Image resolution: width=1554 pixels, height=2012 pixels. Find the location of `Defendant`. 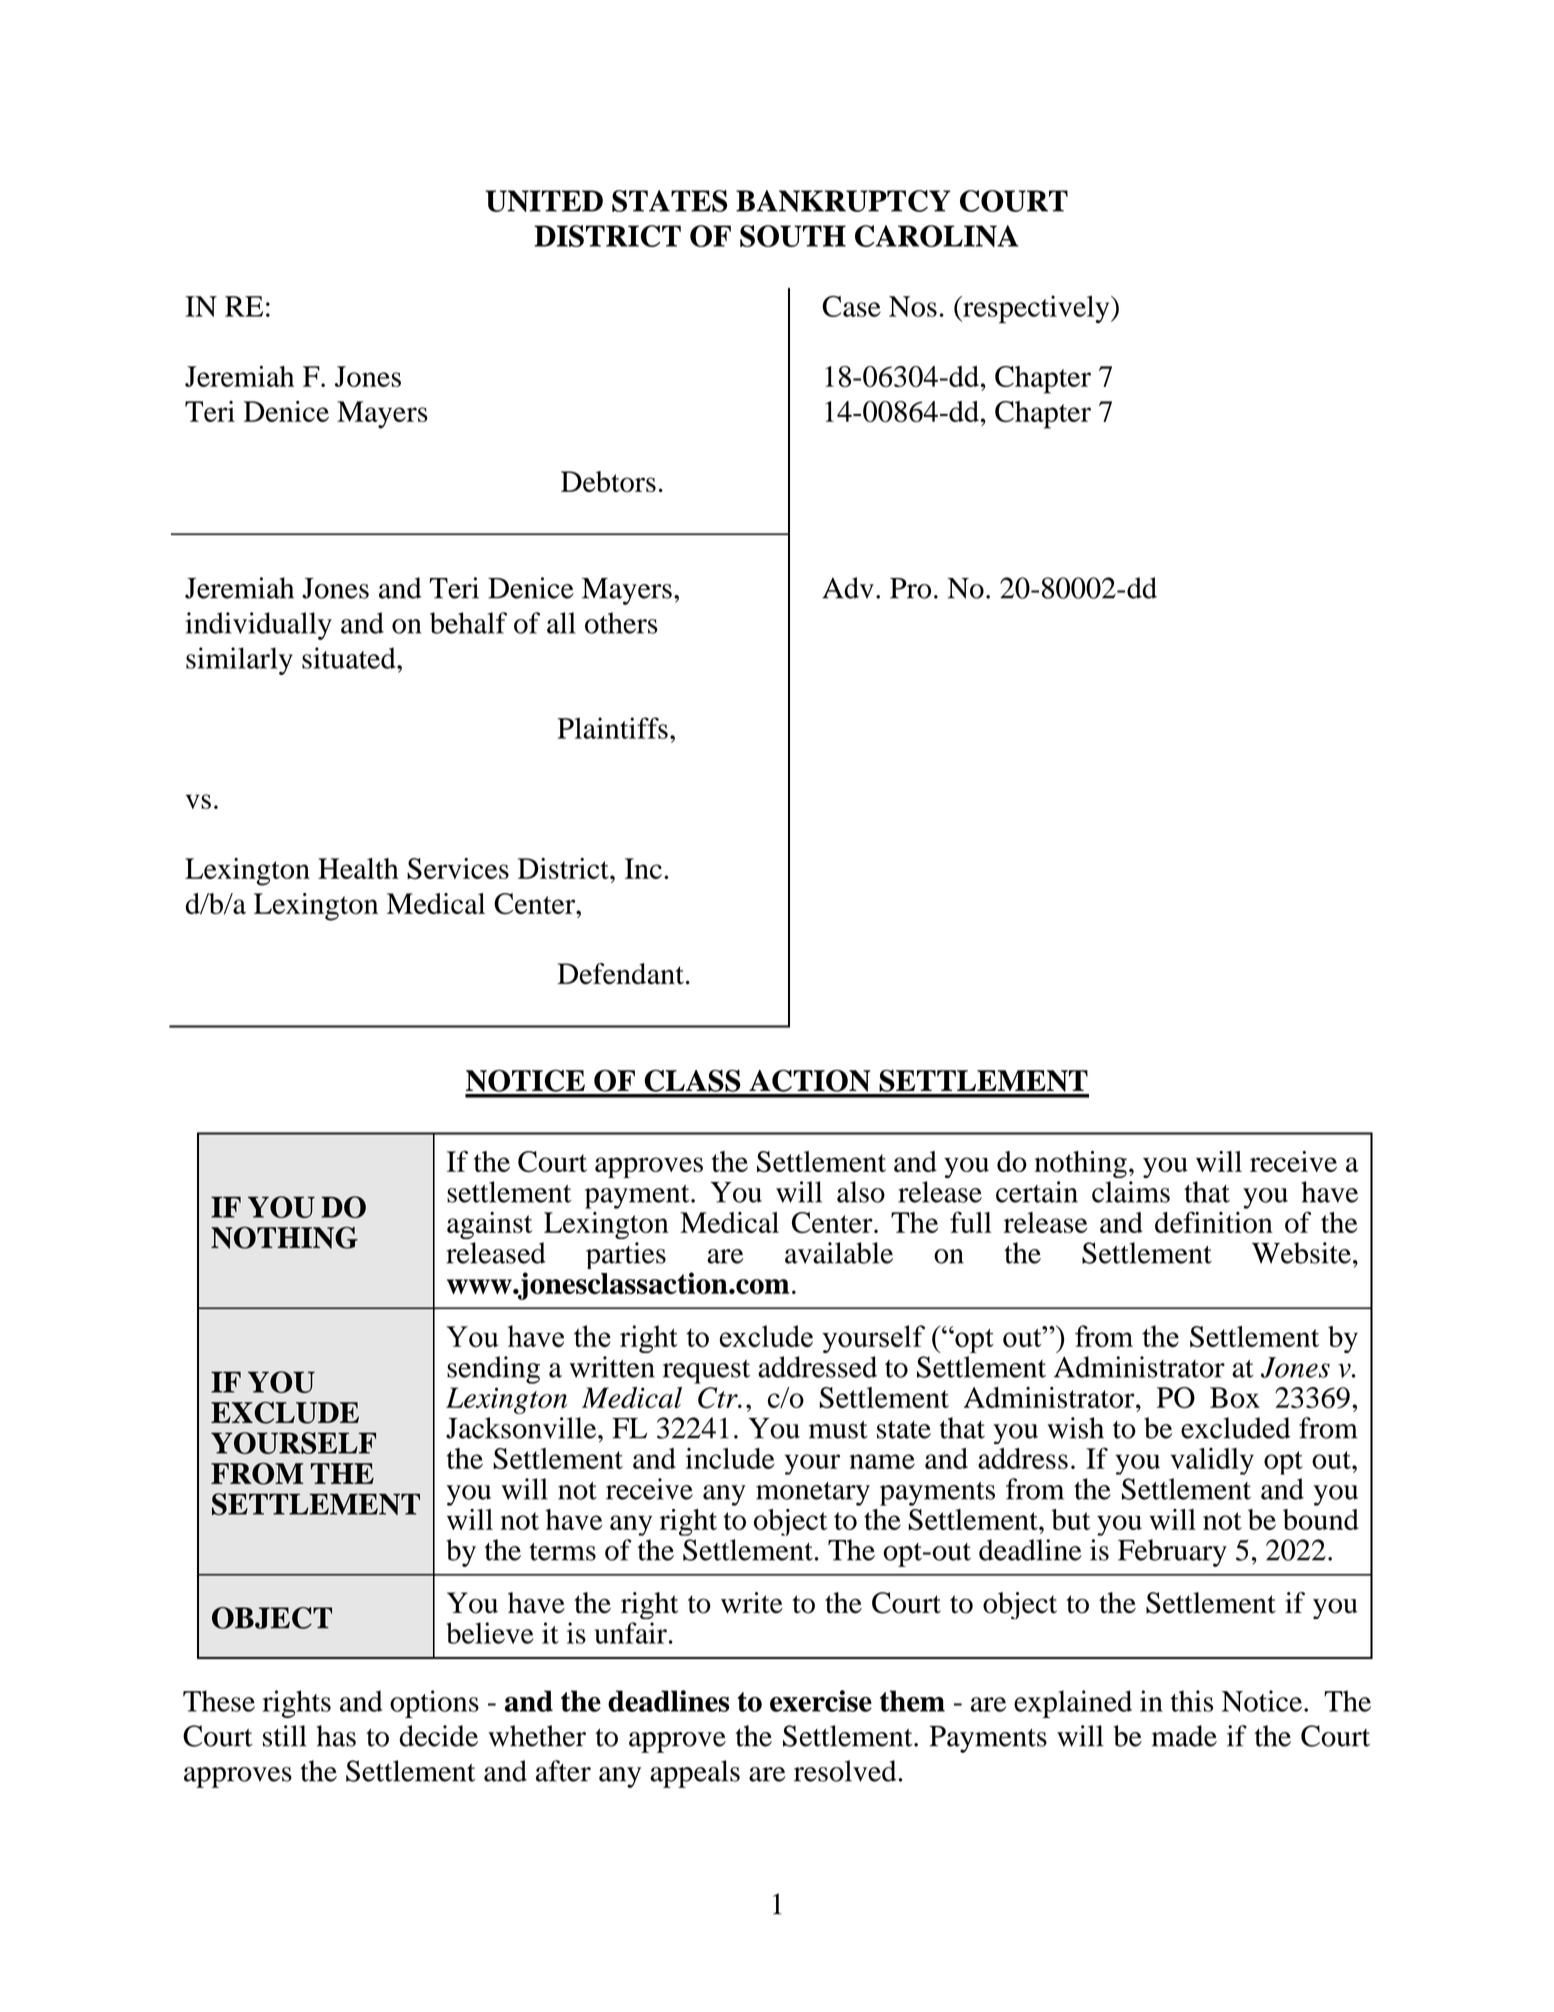

Defendant is located at coordinates (620, 974).
